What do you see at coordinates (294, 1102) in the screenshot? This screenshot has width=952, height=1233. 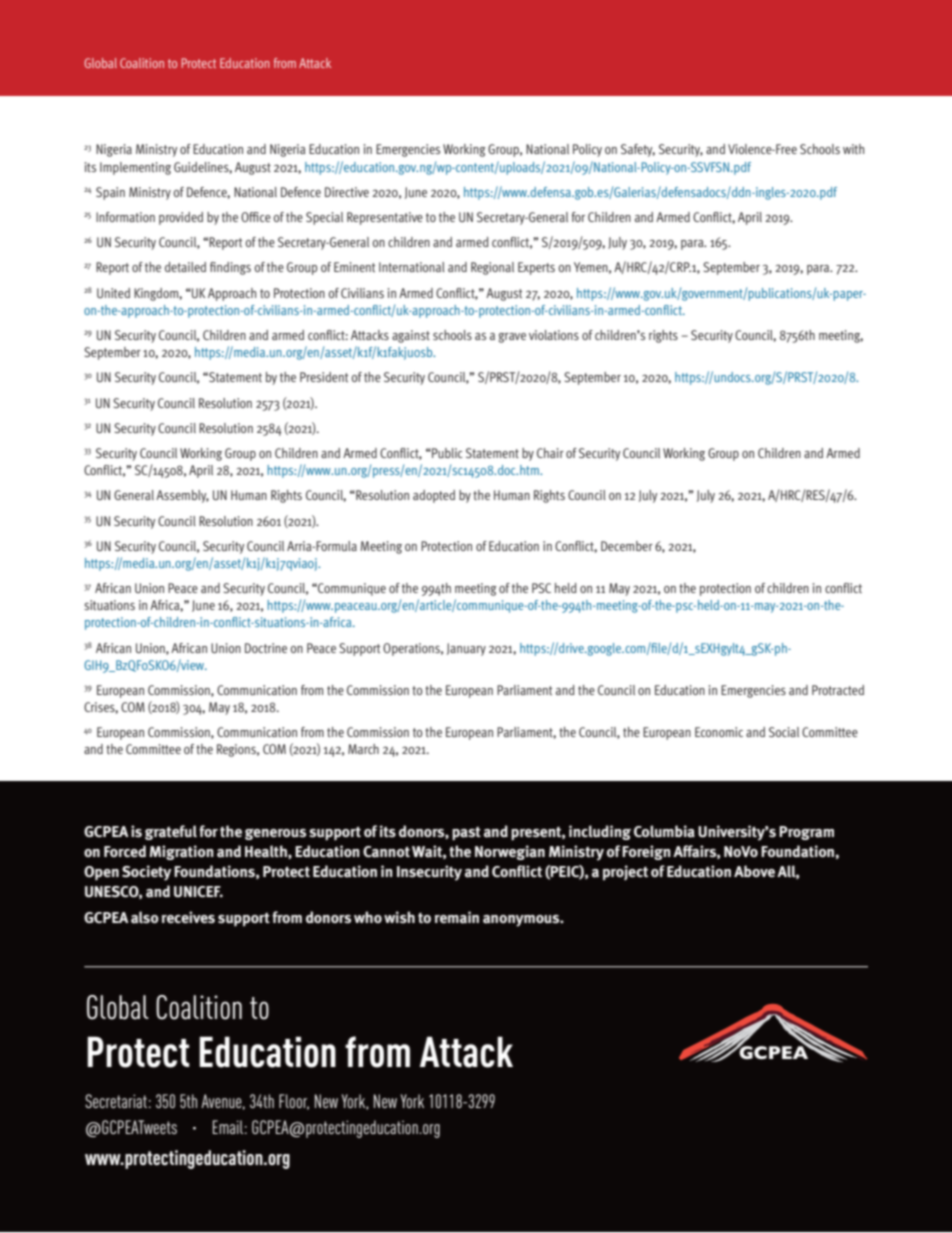 I see `Floor` at bounding box center [294, 1102].
